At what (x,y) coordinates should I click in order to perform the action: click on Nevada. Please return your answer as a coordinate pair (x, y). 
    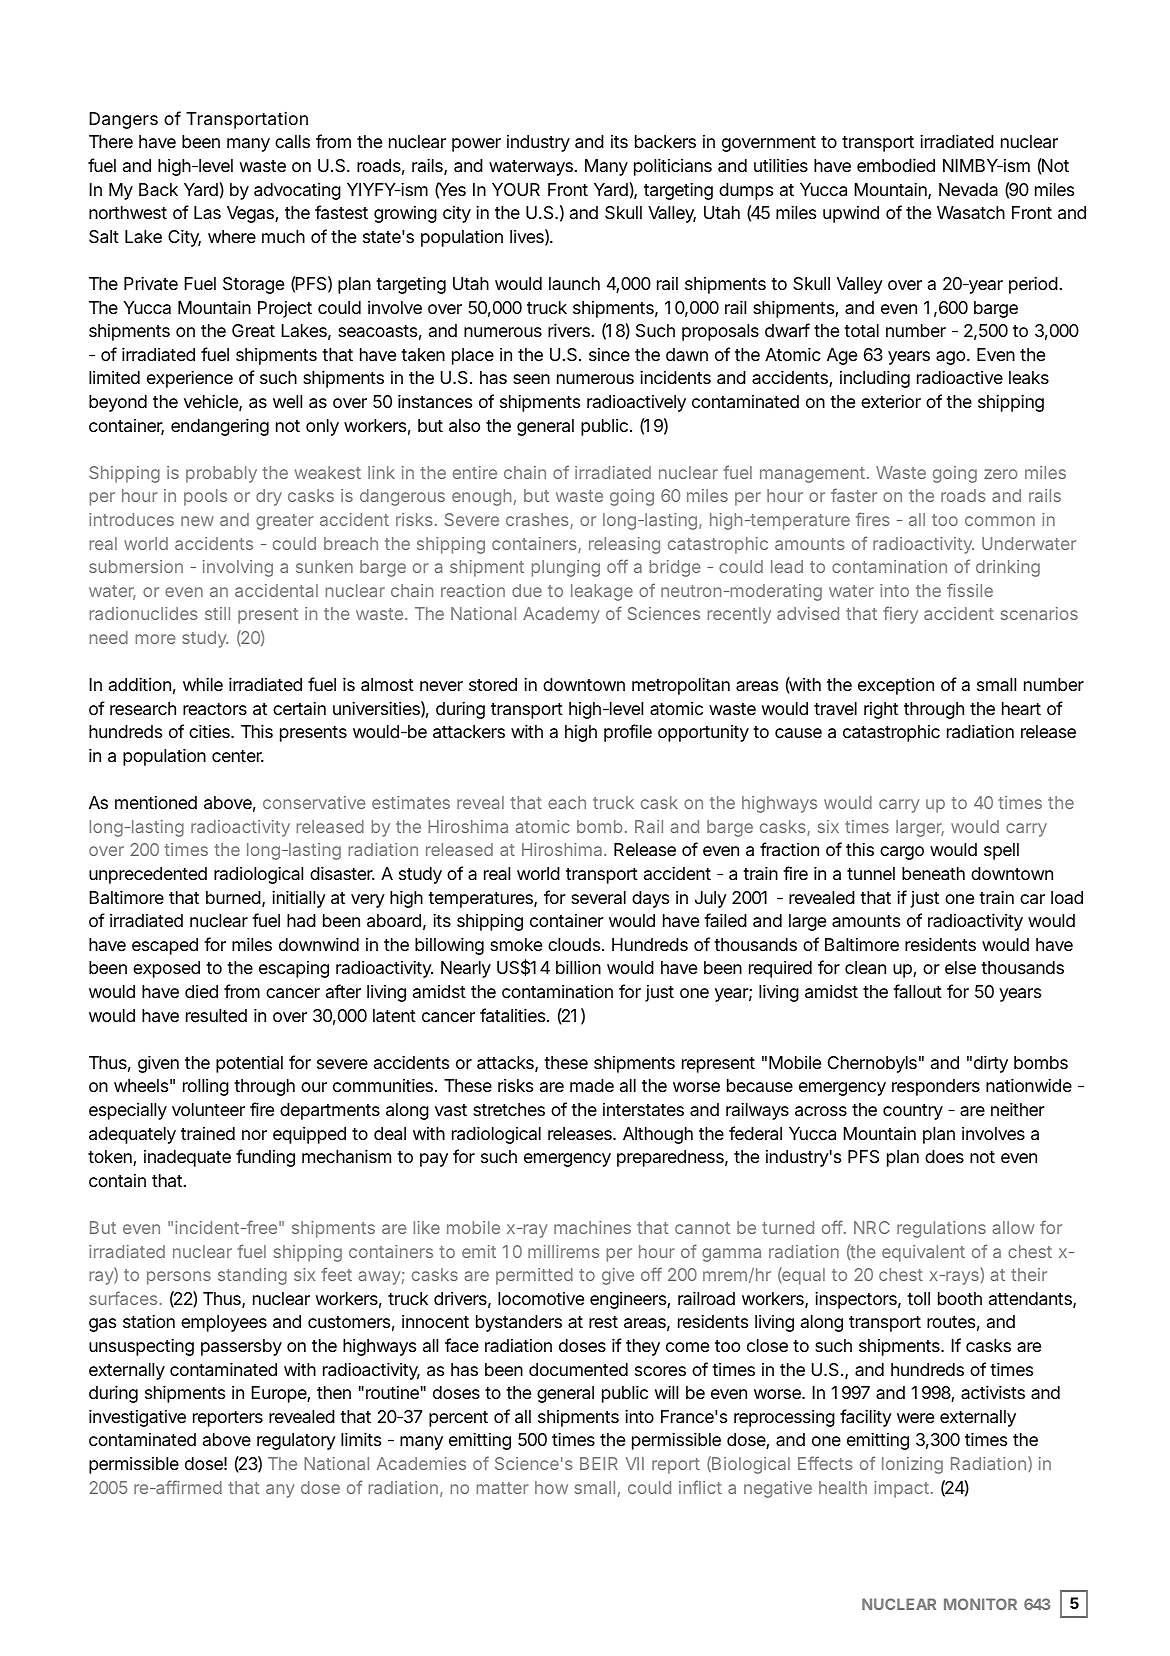
    Looking at the image, I should click on (968, 189).
